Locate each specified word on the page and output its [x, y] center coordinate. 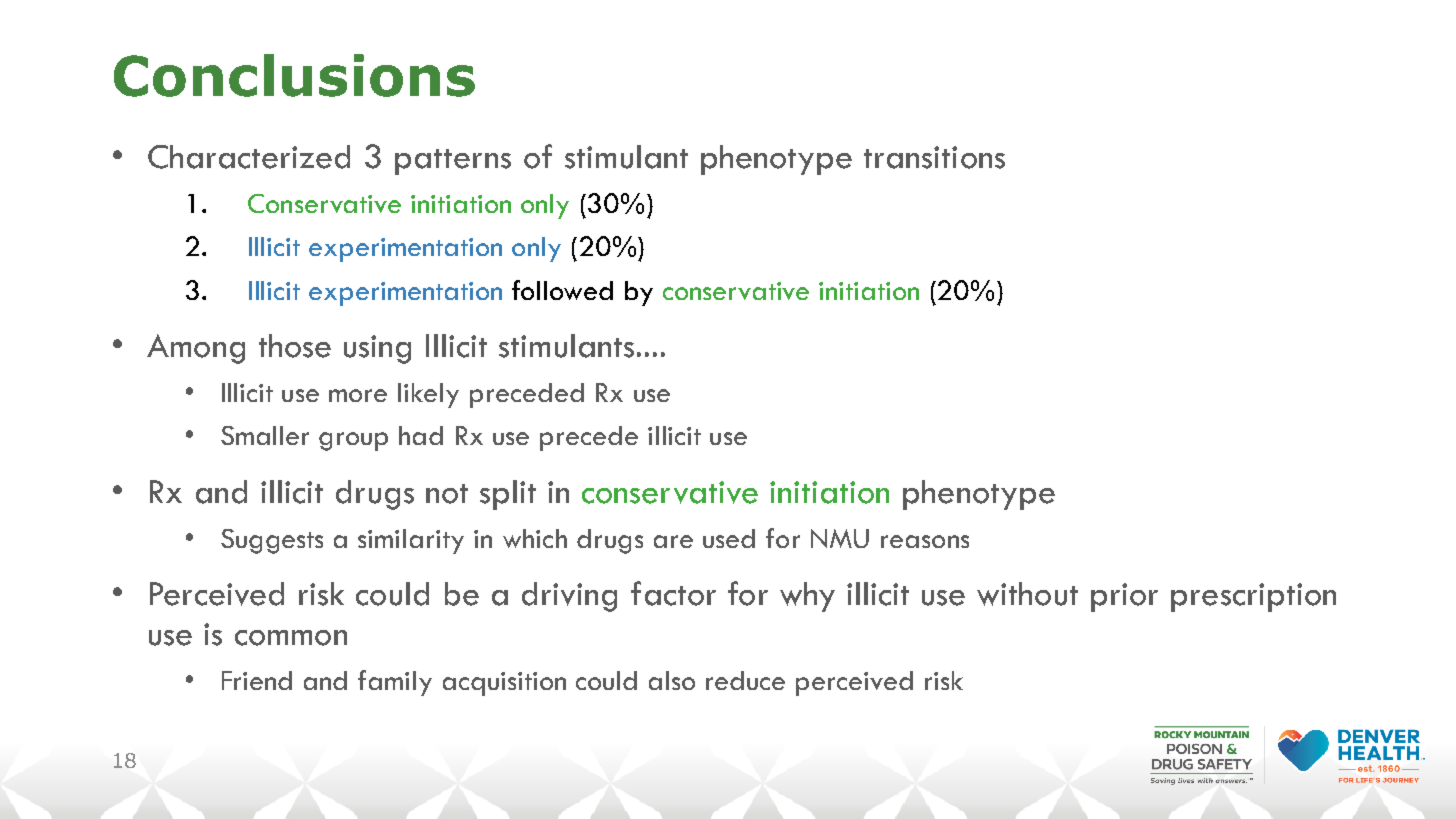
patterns [453, 162]
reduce [745, 680]
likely [428, 395]
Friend [257, 680]
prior [1124, 597]
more [358, 395]
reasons [925, 541]
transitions [934, 157]
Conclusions [294, 75]
